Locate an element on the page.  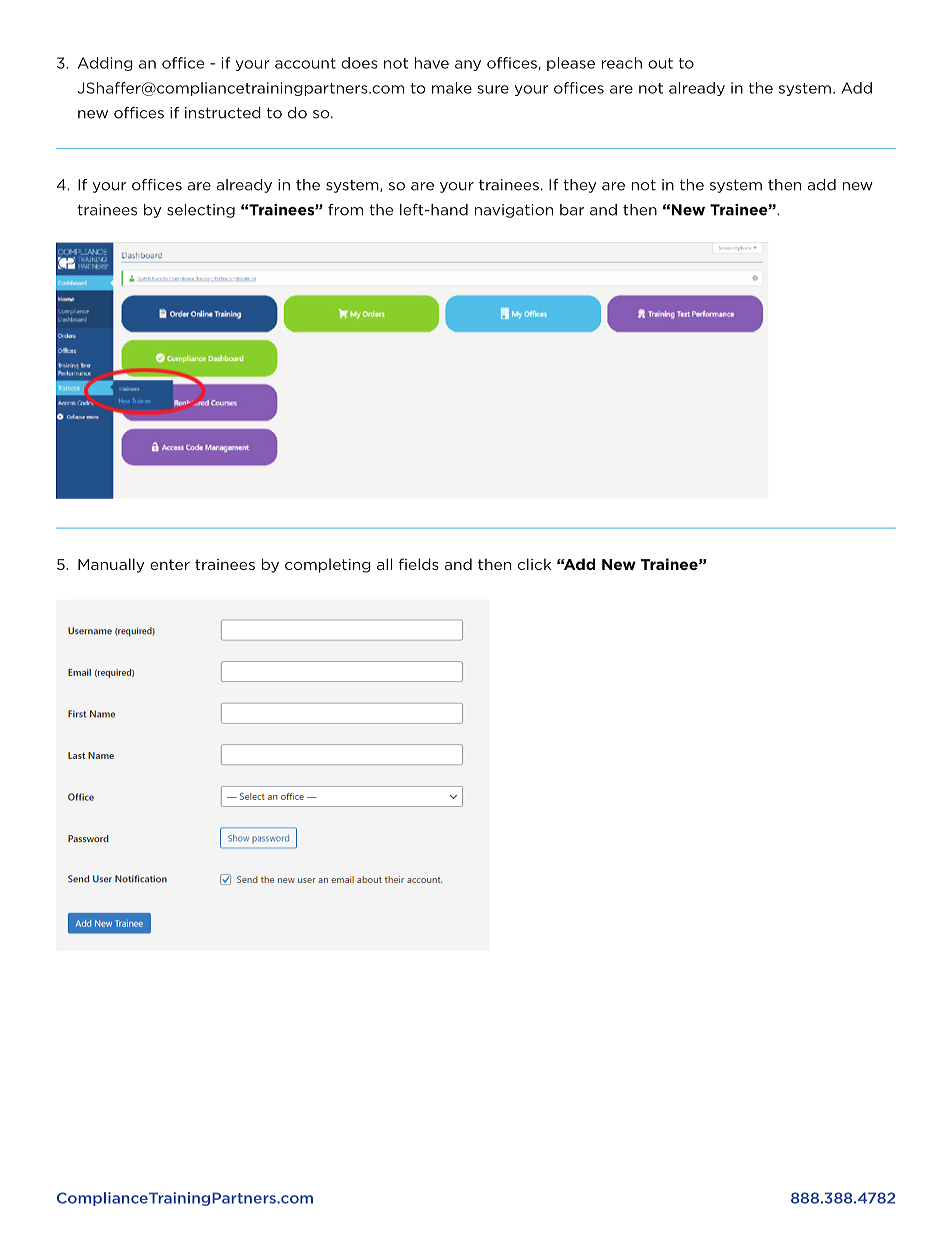
please is located at coordinates (571, 64).
